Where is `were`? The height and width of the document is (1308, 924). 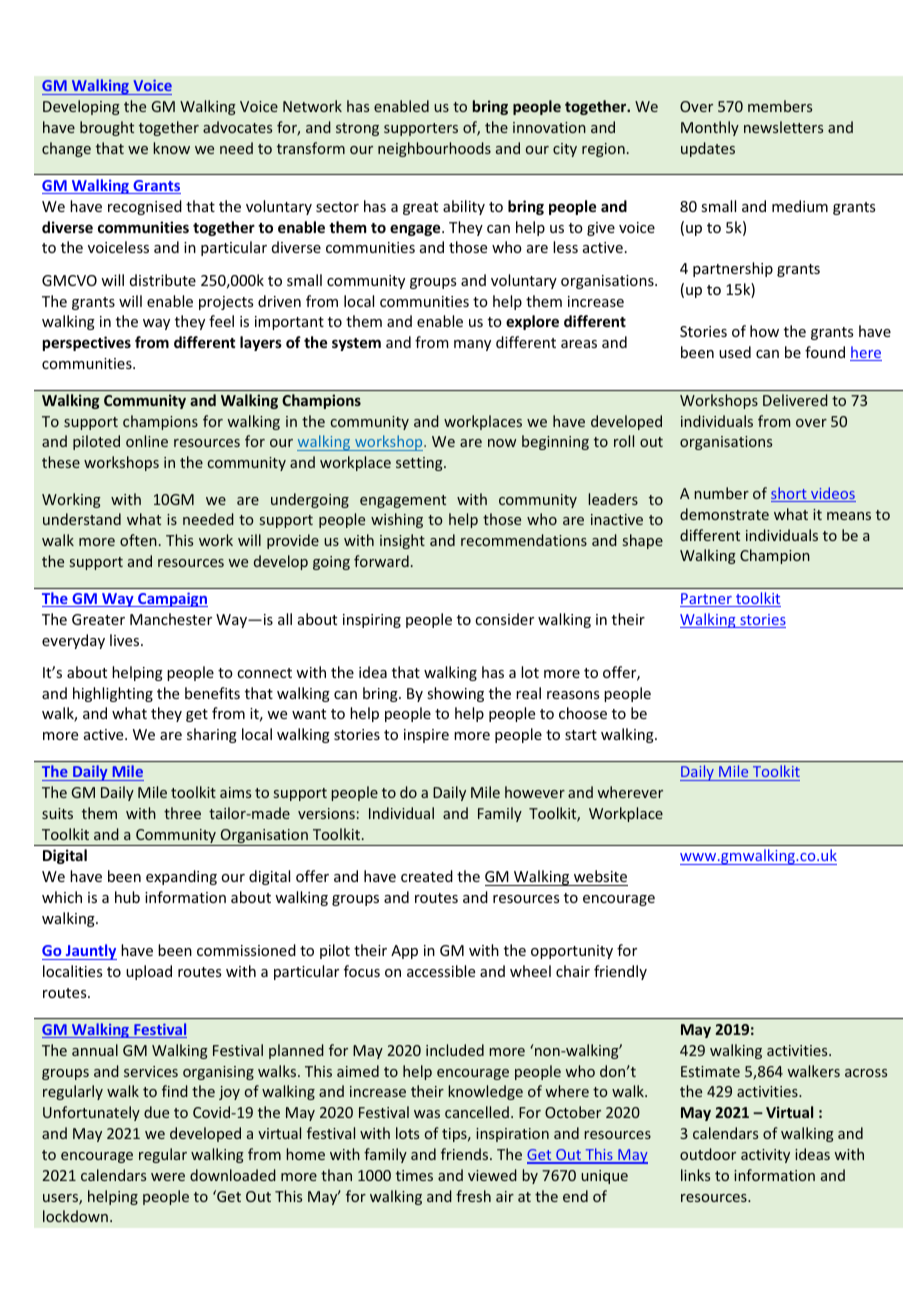
were is located at coordinates (168, 1177).
